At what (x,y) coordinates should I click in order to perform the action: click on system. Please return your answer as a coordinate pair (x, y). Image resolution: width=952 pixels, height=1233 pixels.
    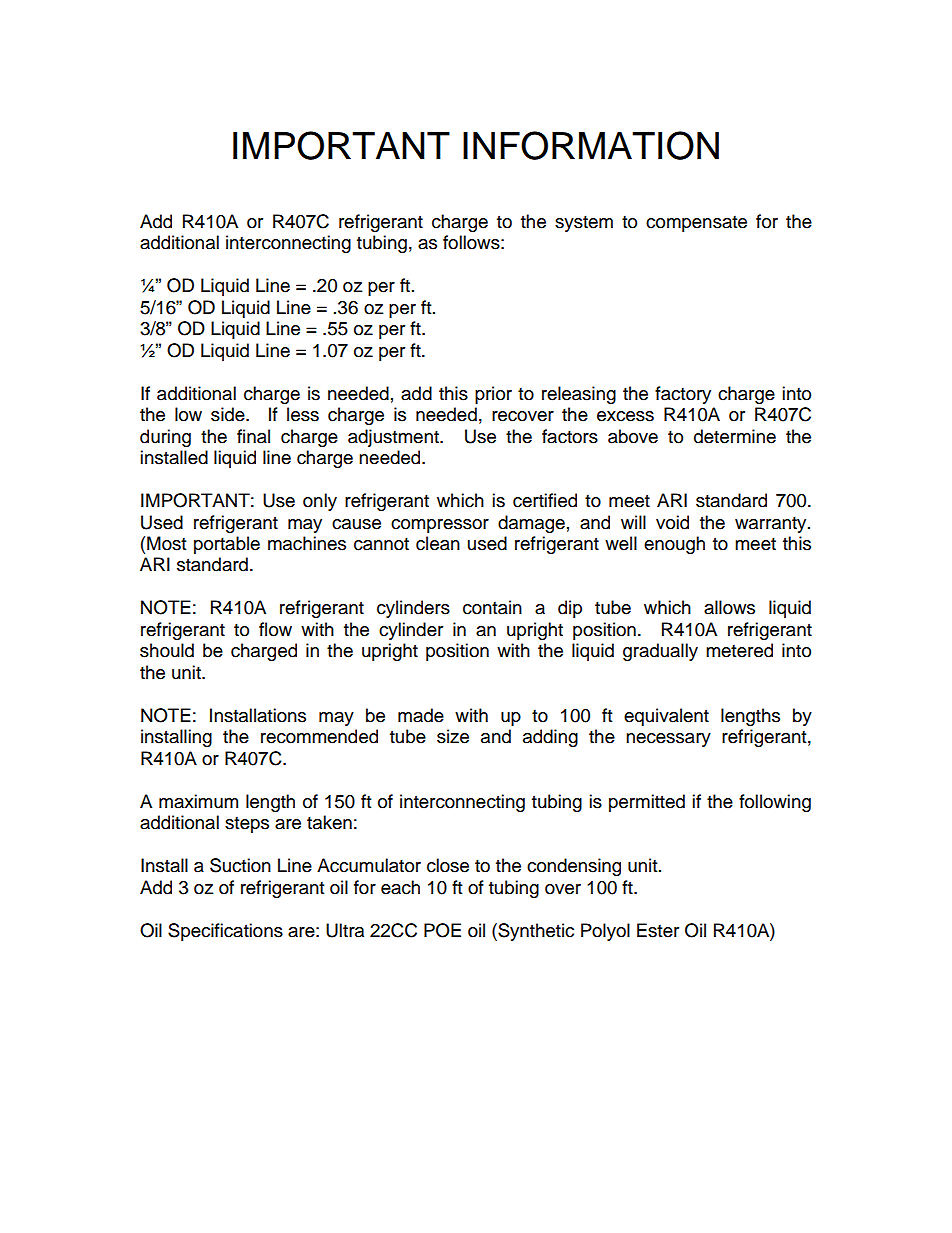
    Looking at the image, I should click on (584, 224).
